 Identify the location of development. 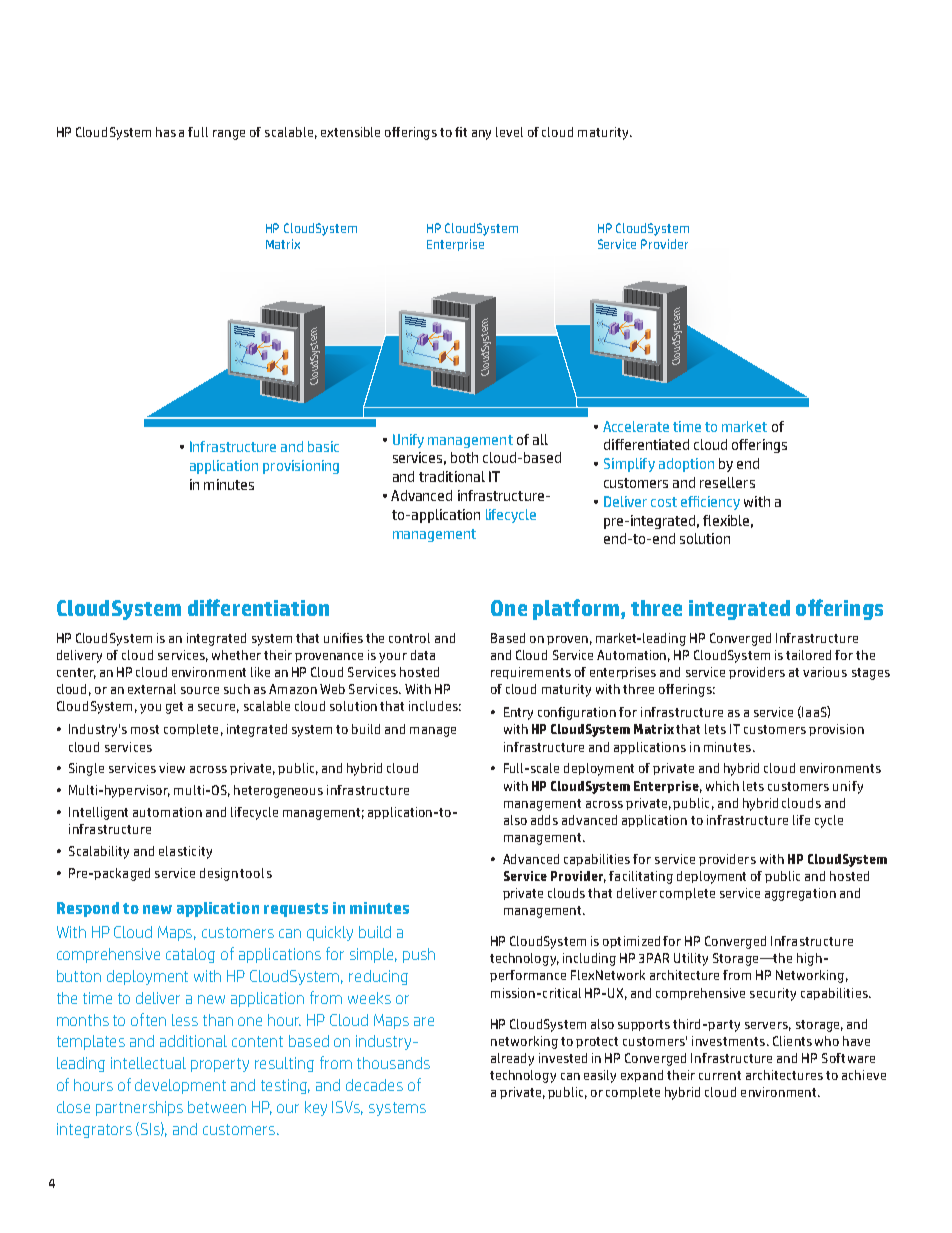
(180, 1086).
